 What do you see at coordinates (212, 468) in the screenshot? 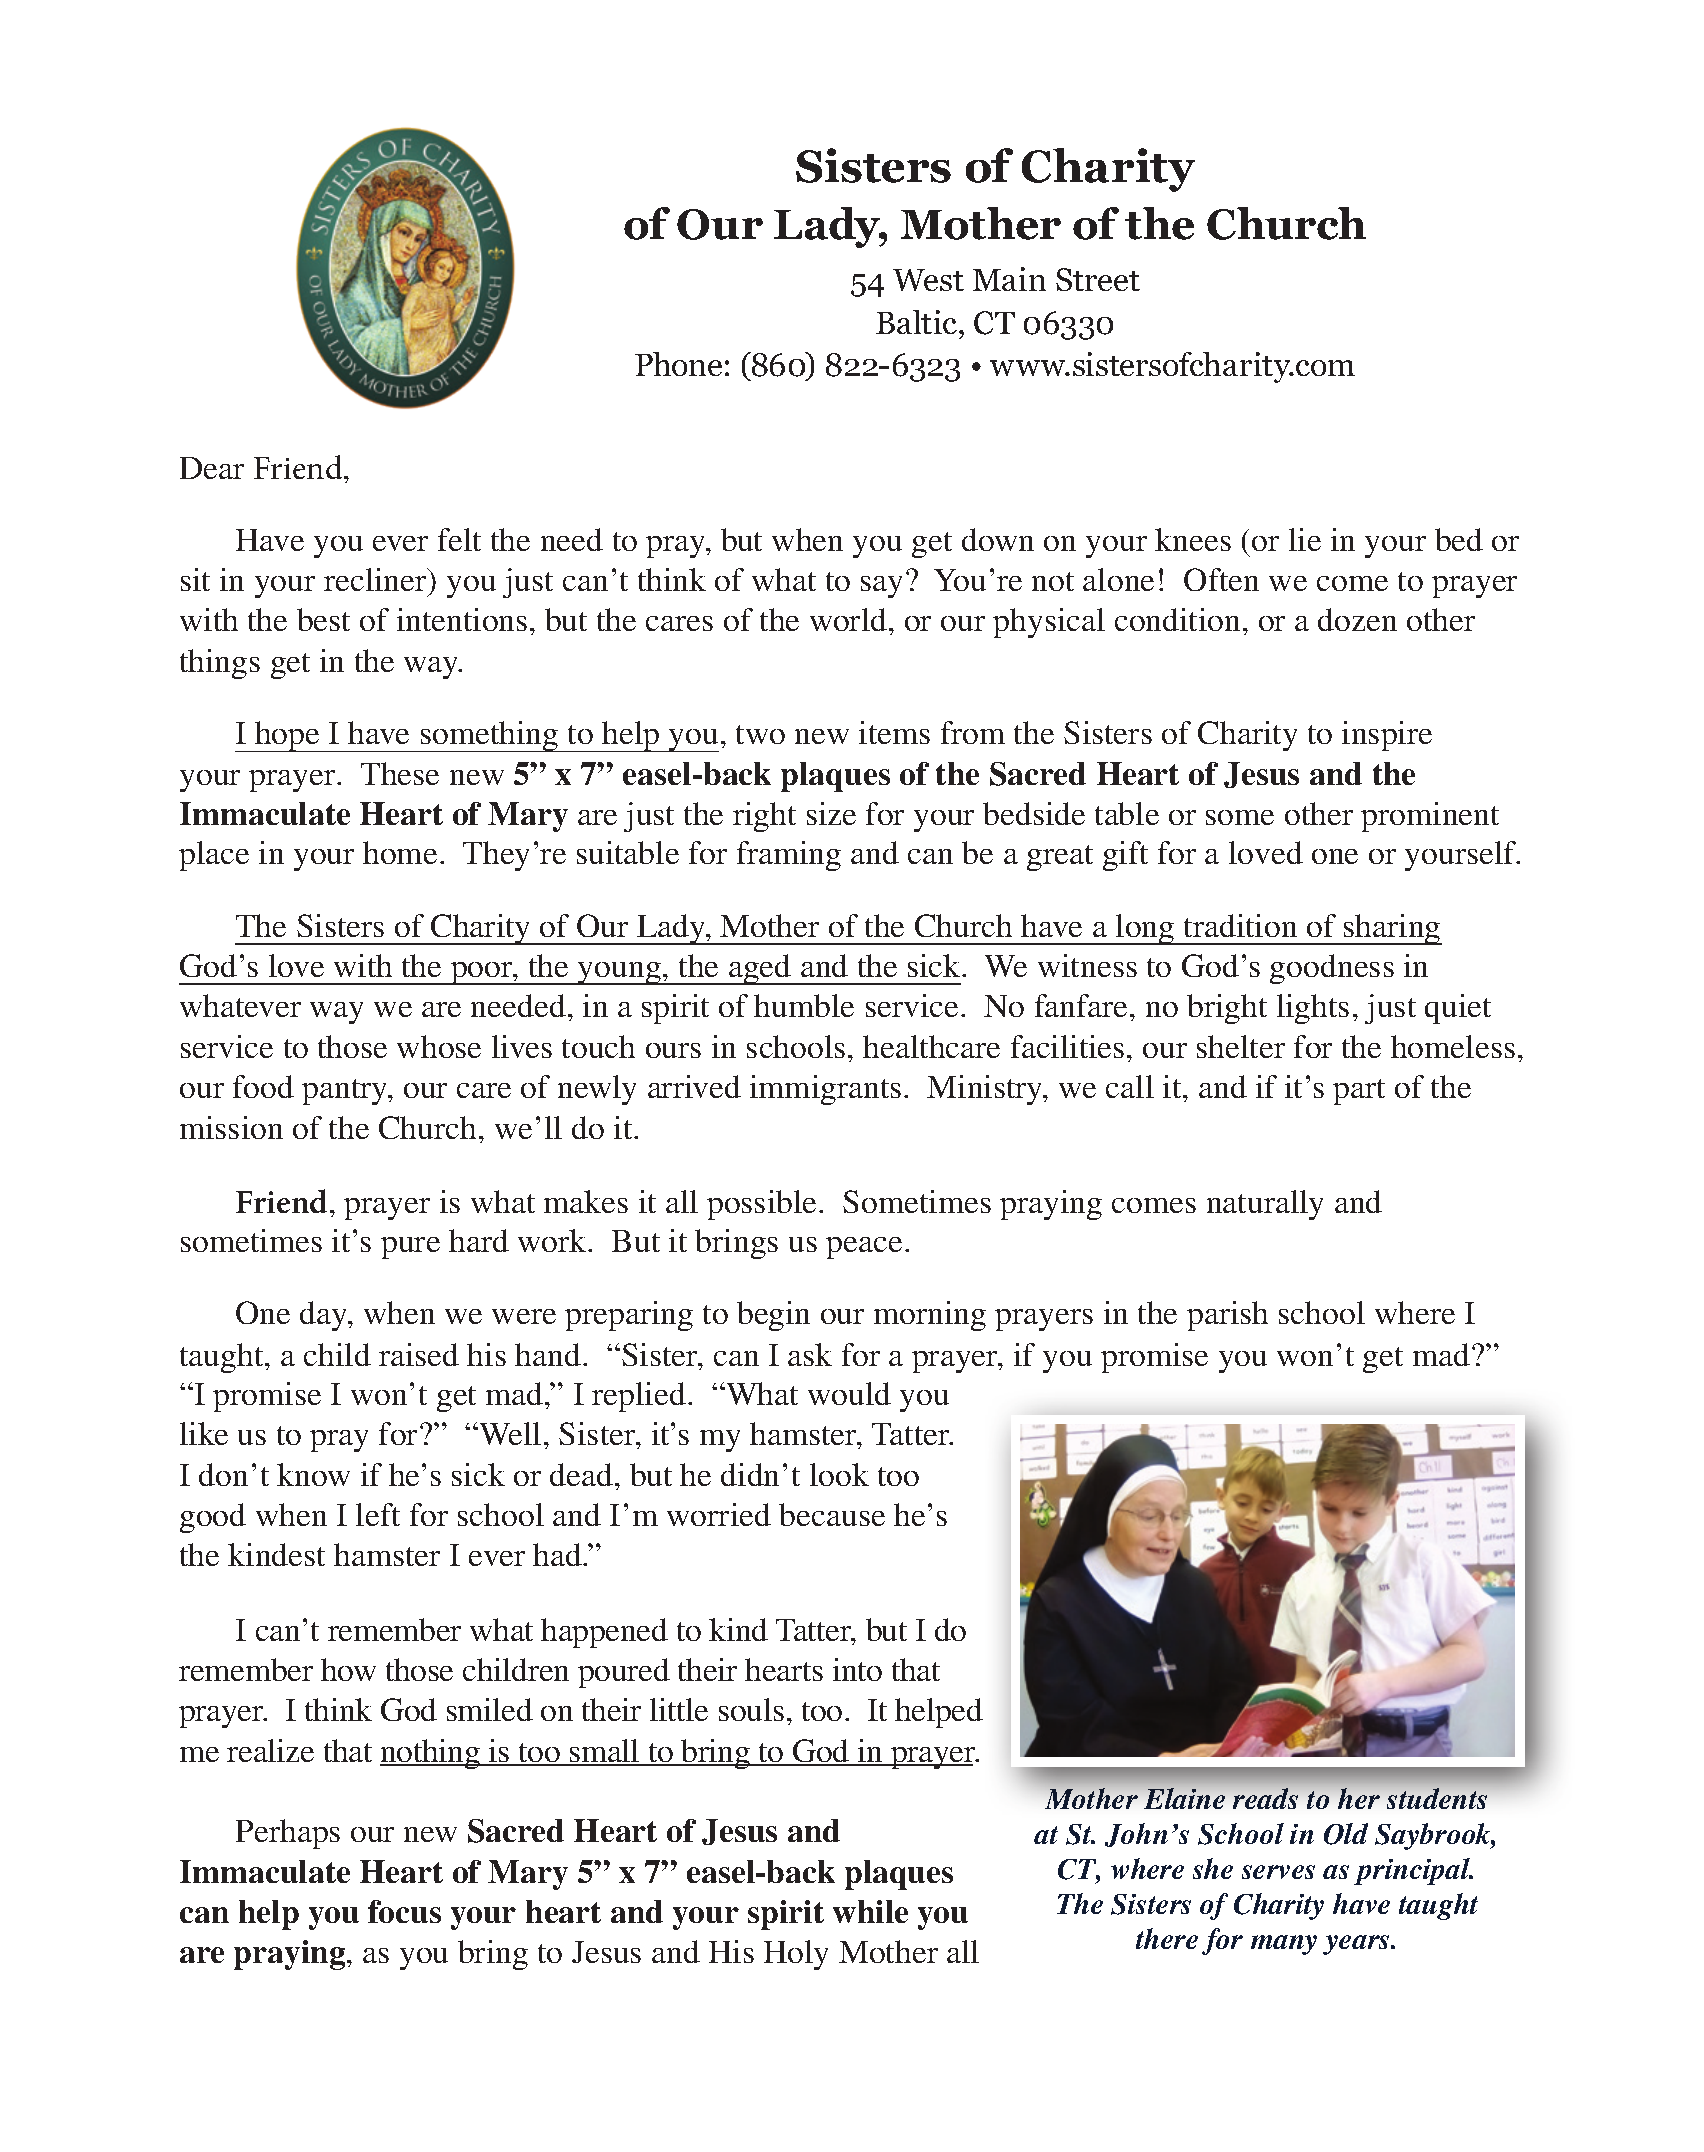
I see `Dear` at bounding box center [212, 468].
